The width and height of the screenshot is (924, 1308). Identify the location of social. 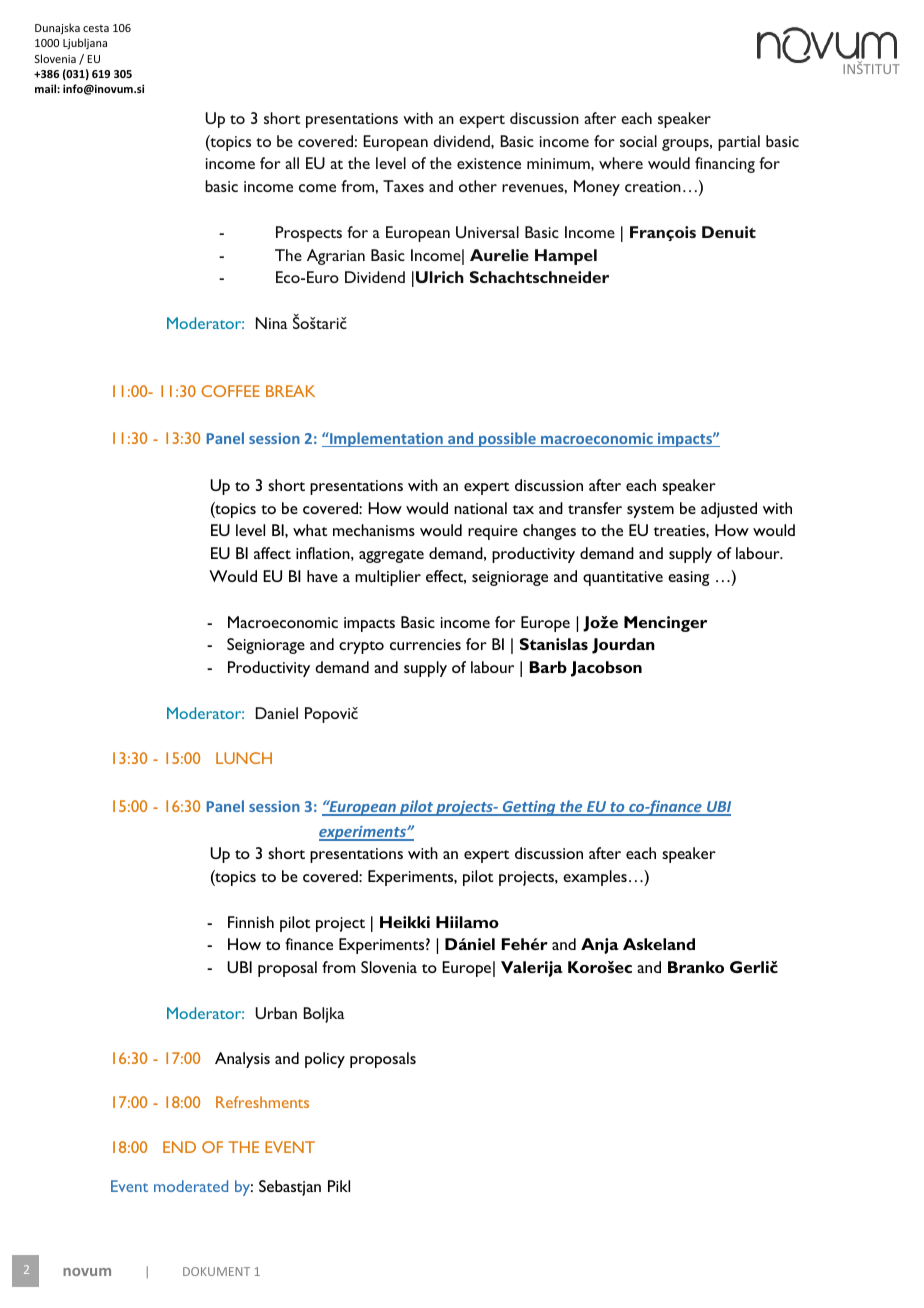
(638, 141).
